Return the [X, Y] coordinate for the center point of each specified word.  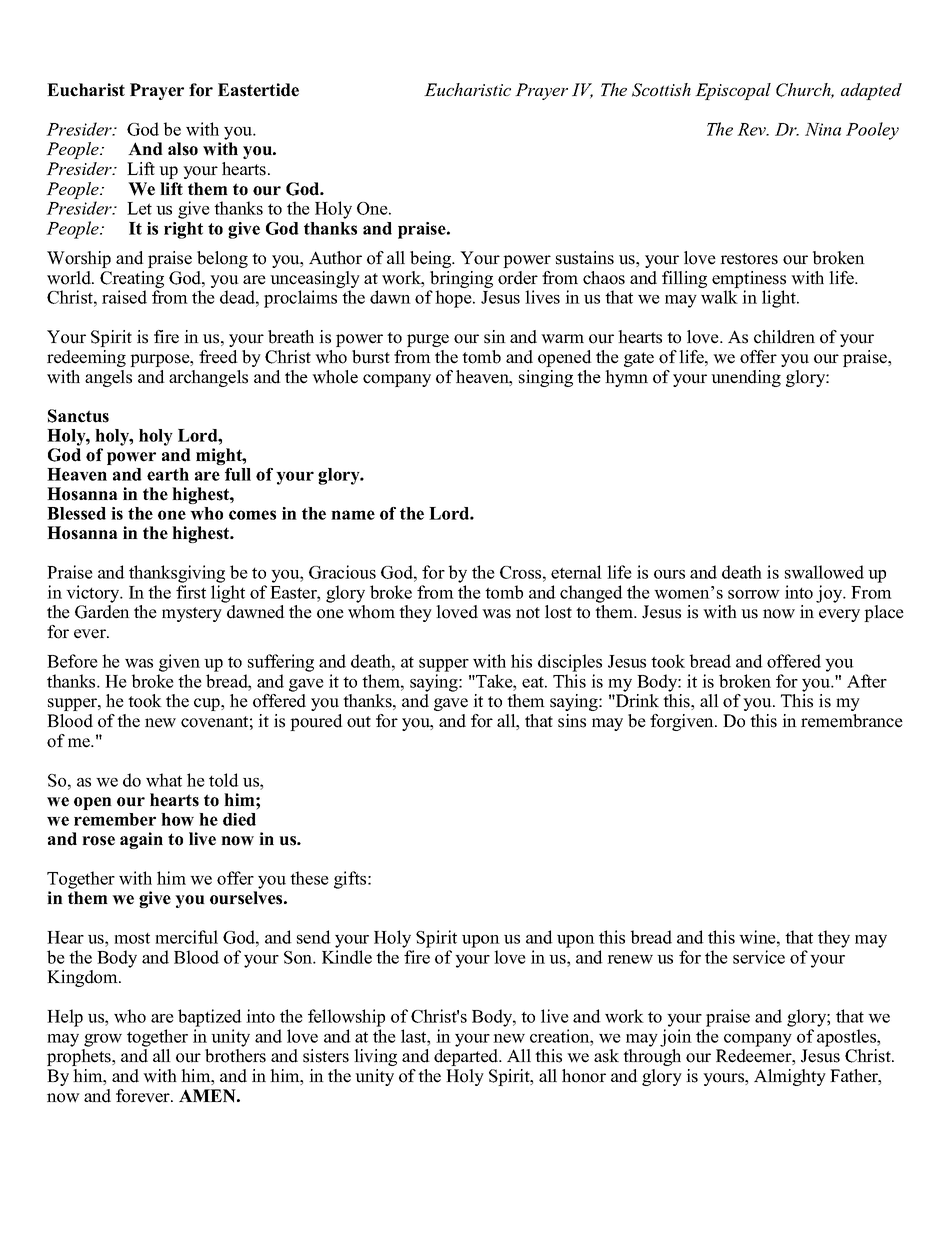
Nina [823, 129]
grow [103, 1040]
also [183, 149]
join [676, 1038]
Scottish [661, 90]
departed [467, 1057]
